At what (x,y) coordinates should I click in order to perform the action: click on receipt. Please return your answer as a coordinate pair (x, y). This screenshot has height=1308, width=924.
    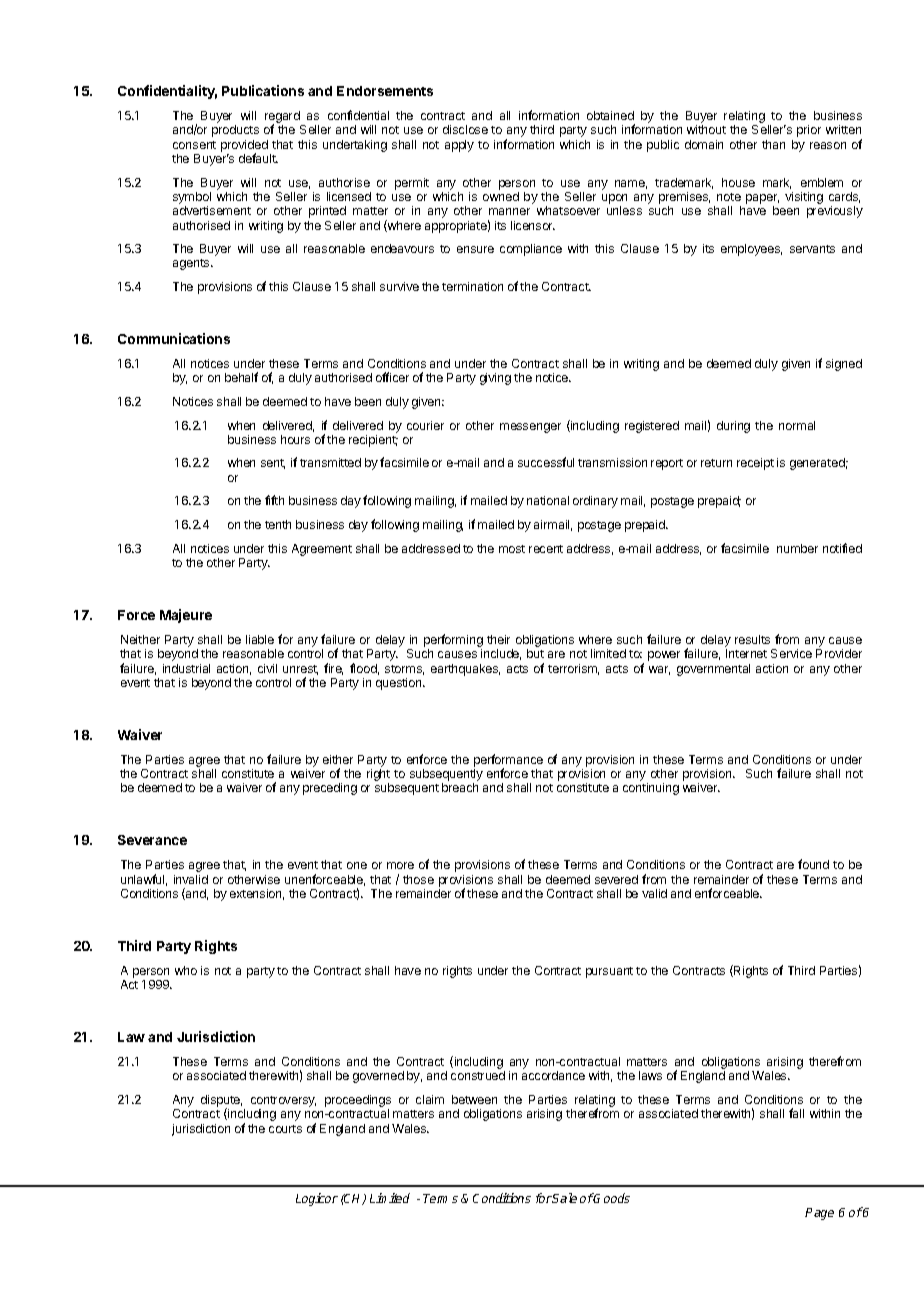
    Looking at the image, I should click on (755, 464).
